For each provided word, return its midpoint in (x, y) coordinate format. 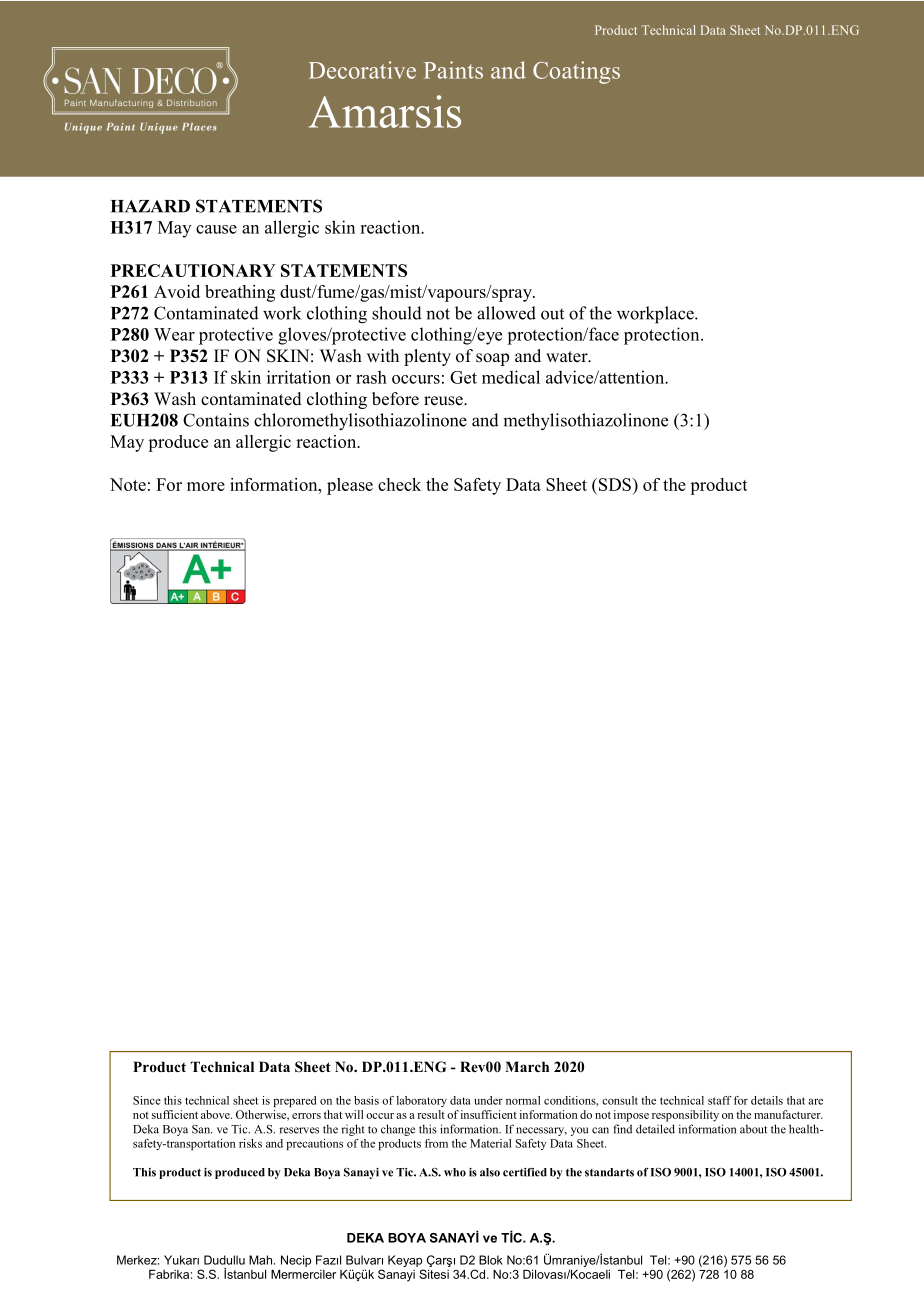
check (399, 484)
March (527, 1066)
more (206, 486)
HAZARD (150, 206)
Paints (453, 70)
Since (147, 1100)
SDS (614, 484)
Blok (491, 1260)
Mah (262, 1260)
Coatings (576, 72)
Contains (216, 420)
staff (720, 1100)
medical (511, 377)
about (753, 1129)
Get (463, 377)
